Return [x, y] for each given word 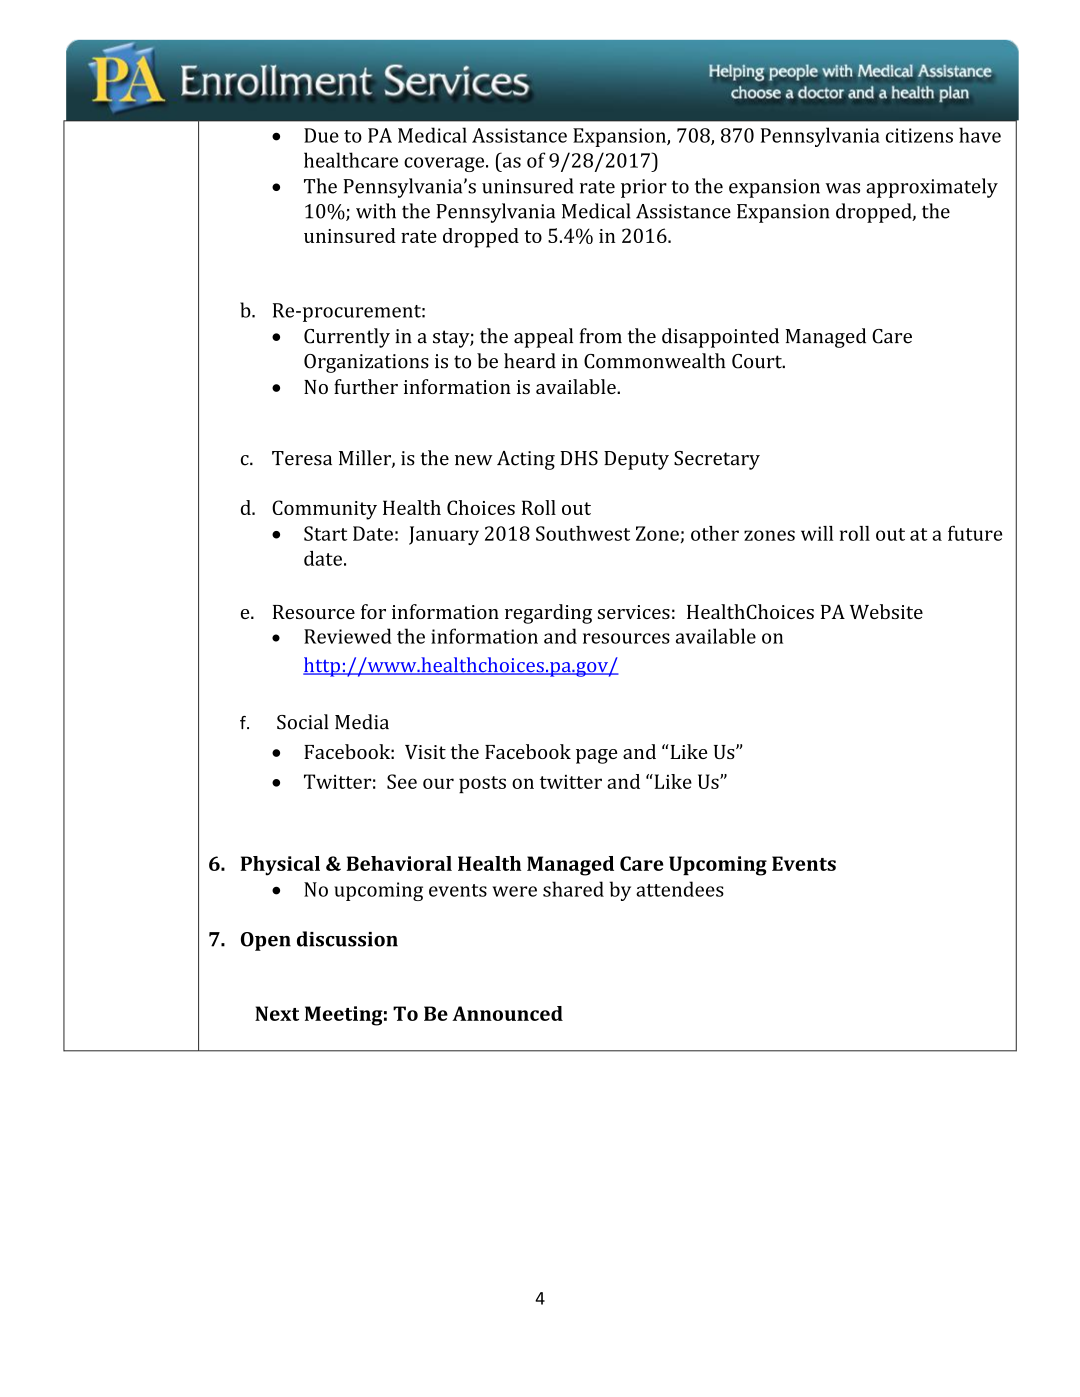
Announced [507, 1013]
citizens [919, 135]
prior [644, 188]
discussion [347, 939]
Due [321, 135]
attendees [680, 889]
